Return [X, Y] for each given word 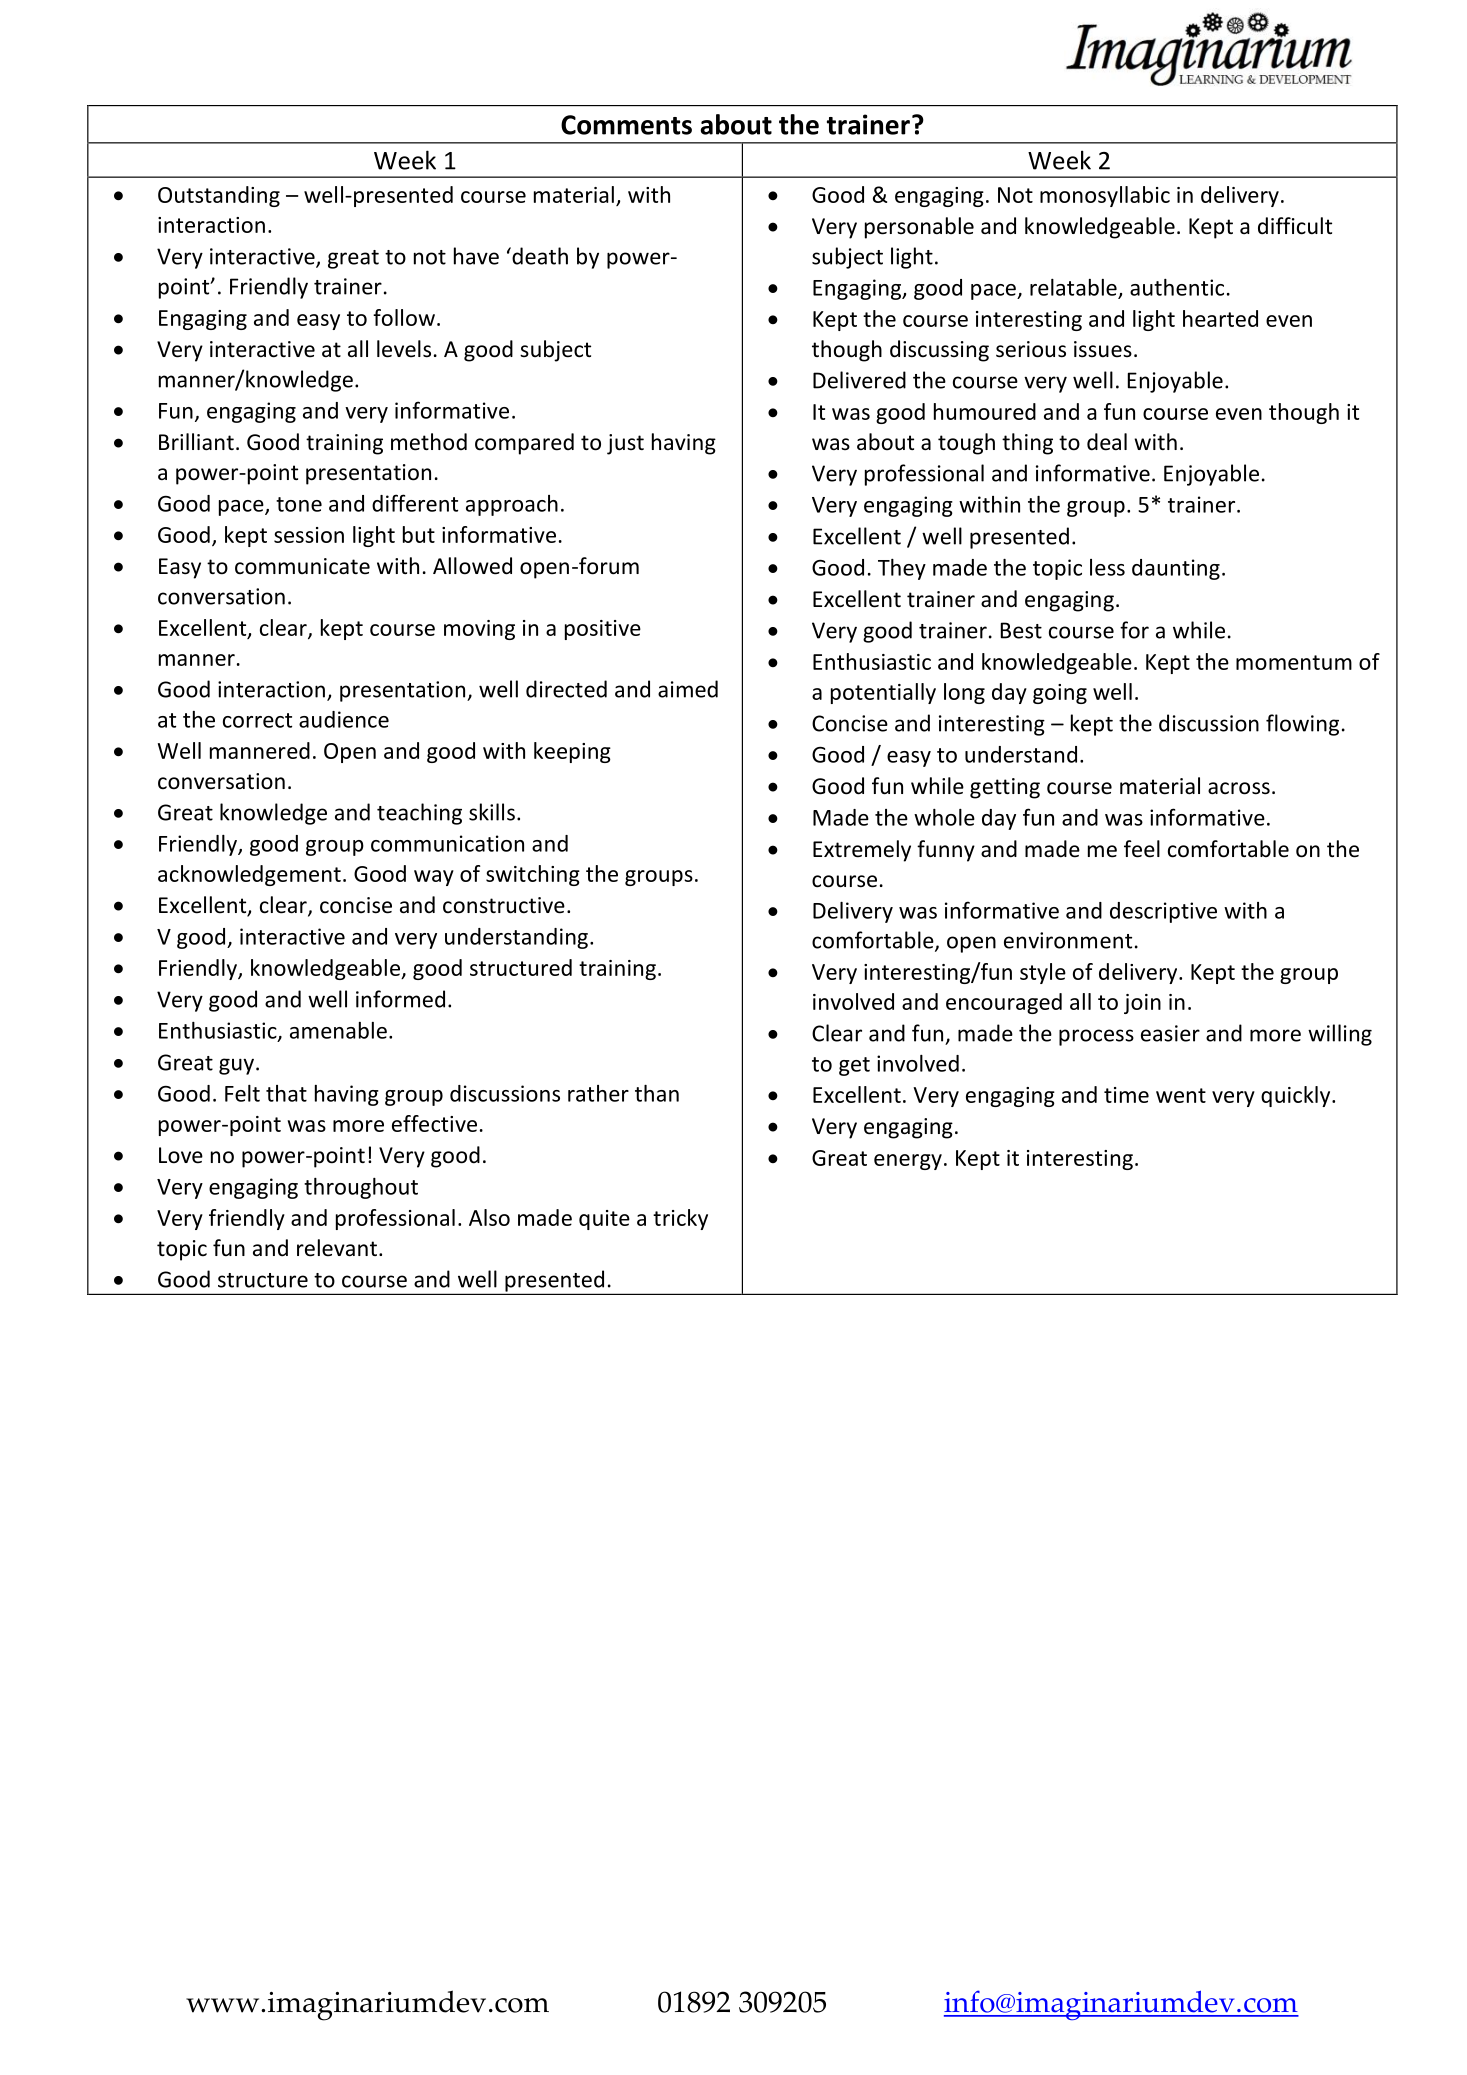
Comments [626, 125]
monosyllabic [1105, 196]
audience [344, 719]
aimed [688, 689]
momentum [1294, 662]
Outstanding [219, 196]
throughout [361, 1188]
